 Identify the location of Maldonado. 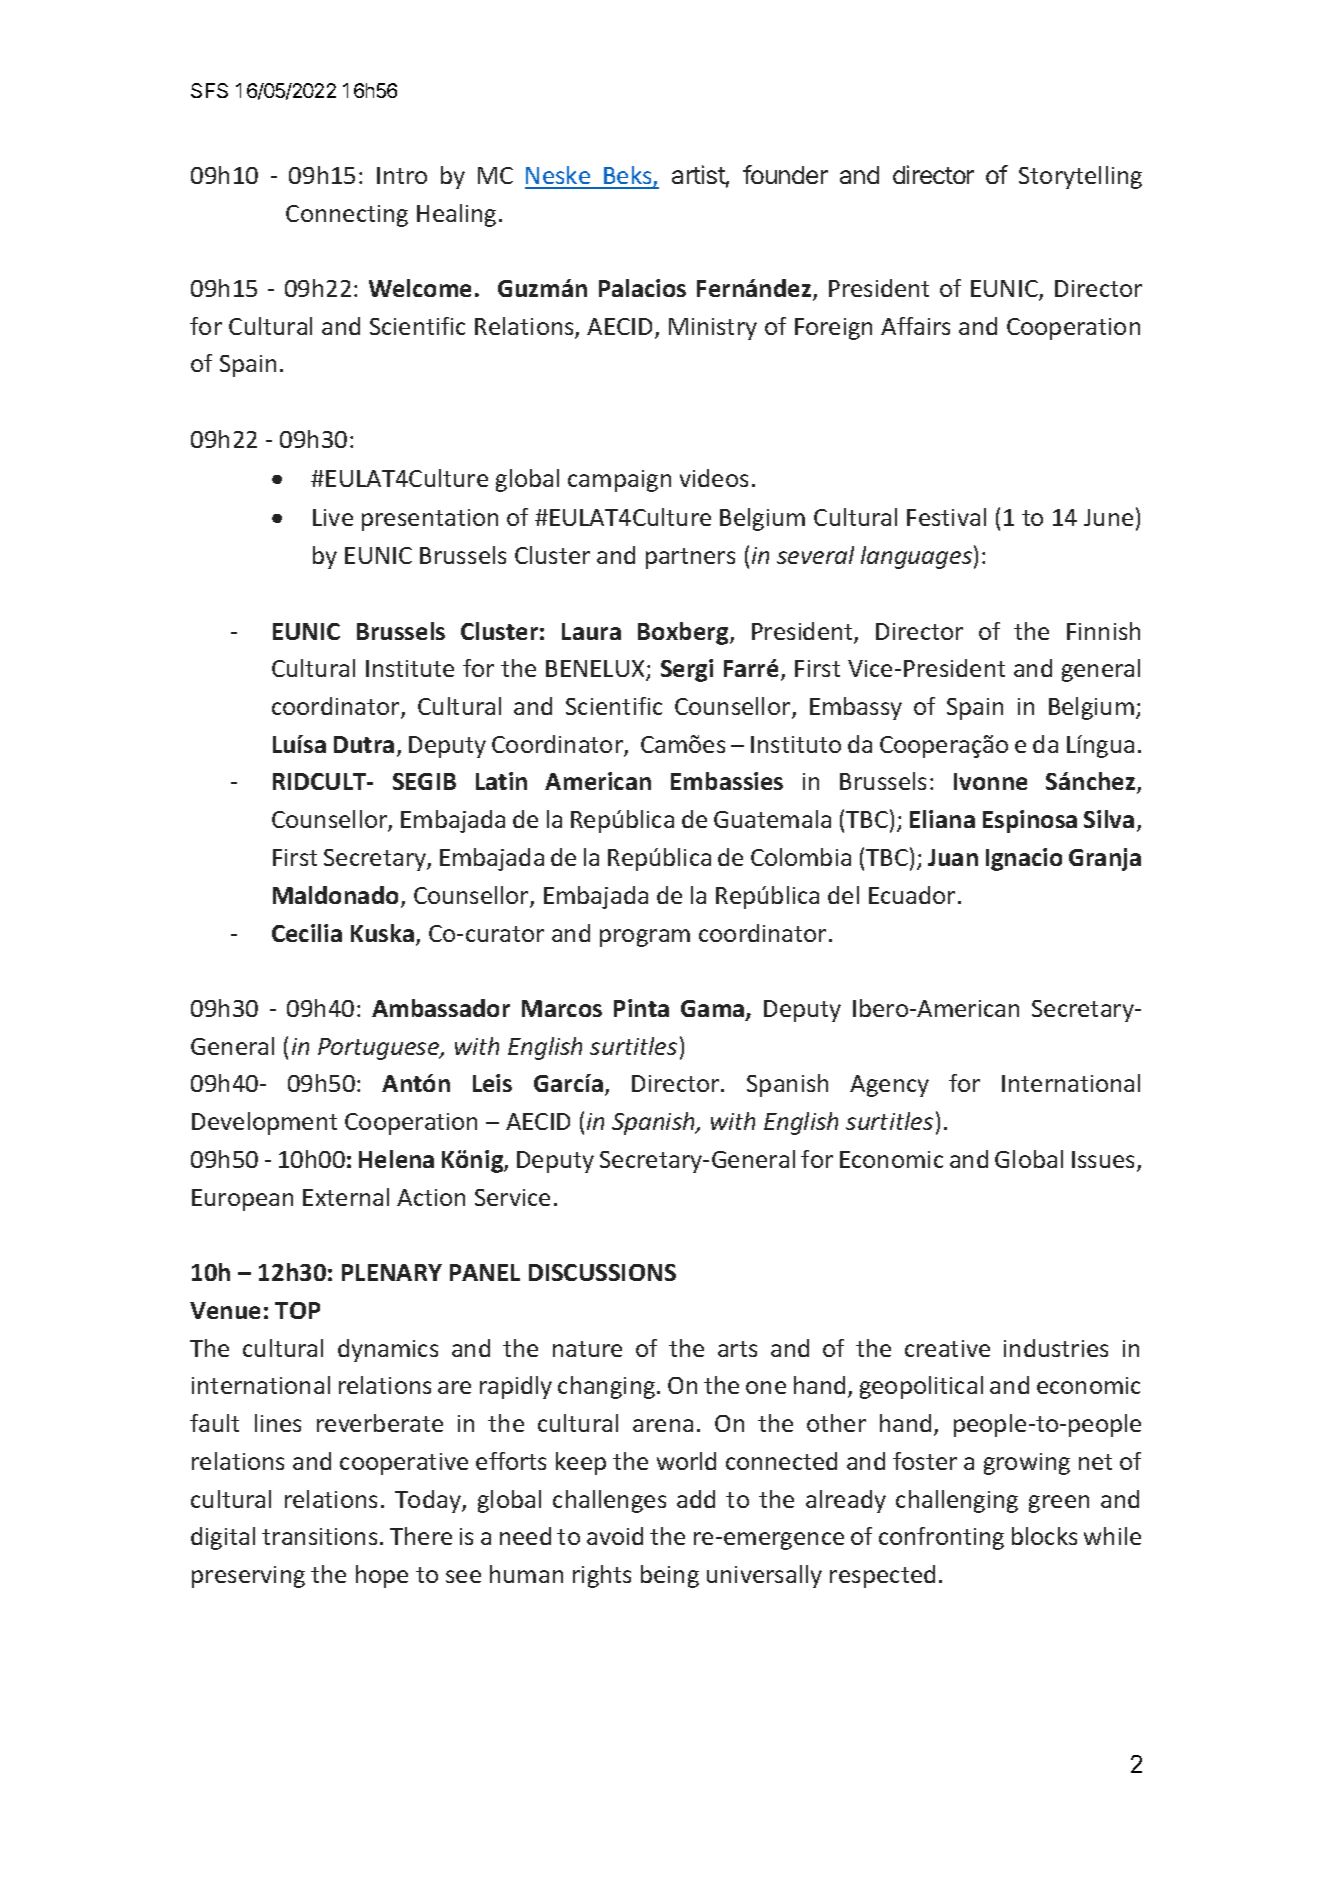
(335, 895).
